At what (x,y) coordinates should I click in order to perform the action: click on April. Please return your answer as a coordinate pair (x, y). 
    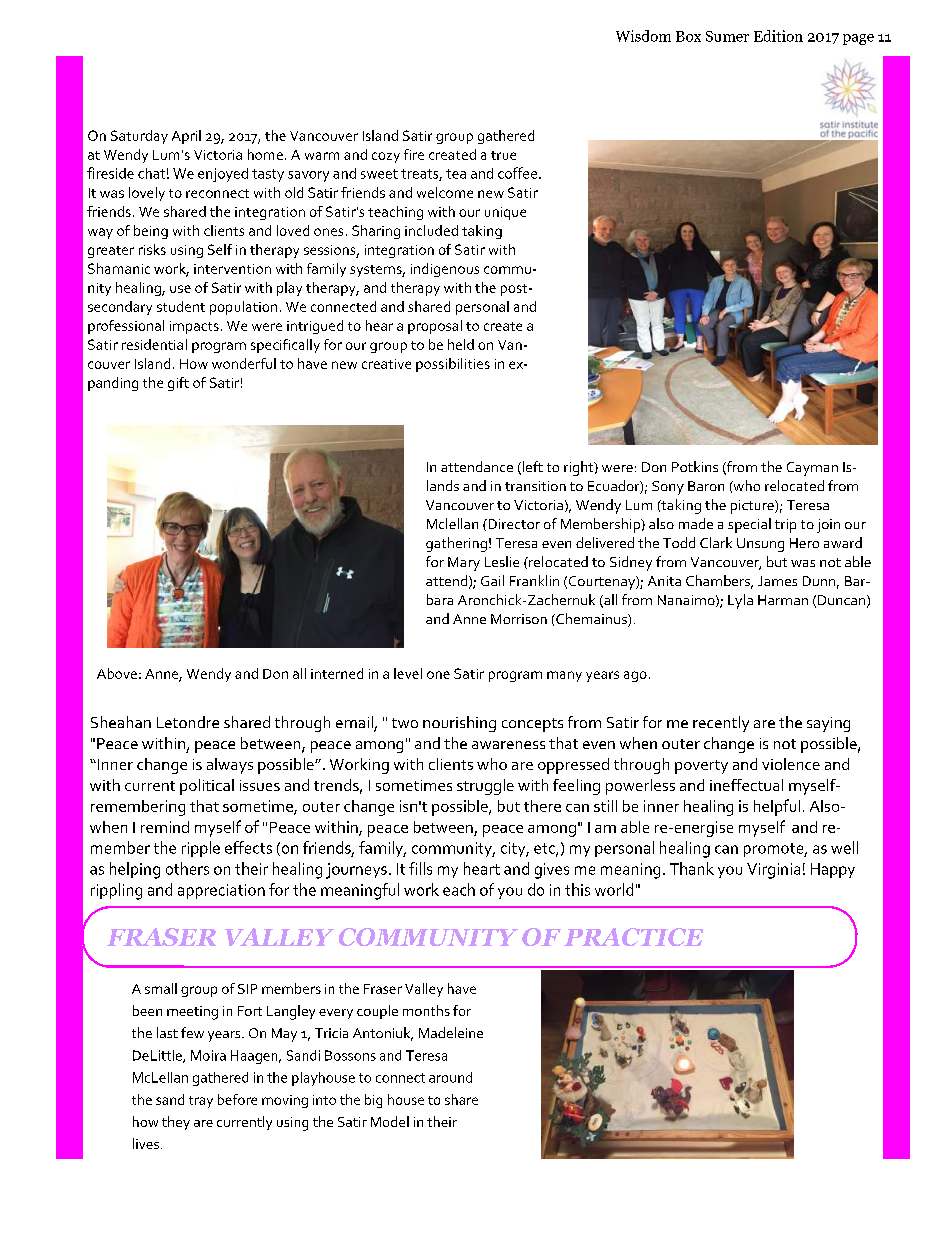
    Looking at the image, I should click on (186, 137).
